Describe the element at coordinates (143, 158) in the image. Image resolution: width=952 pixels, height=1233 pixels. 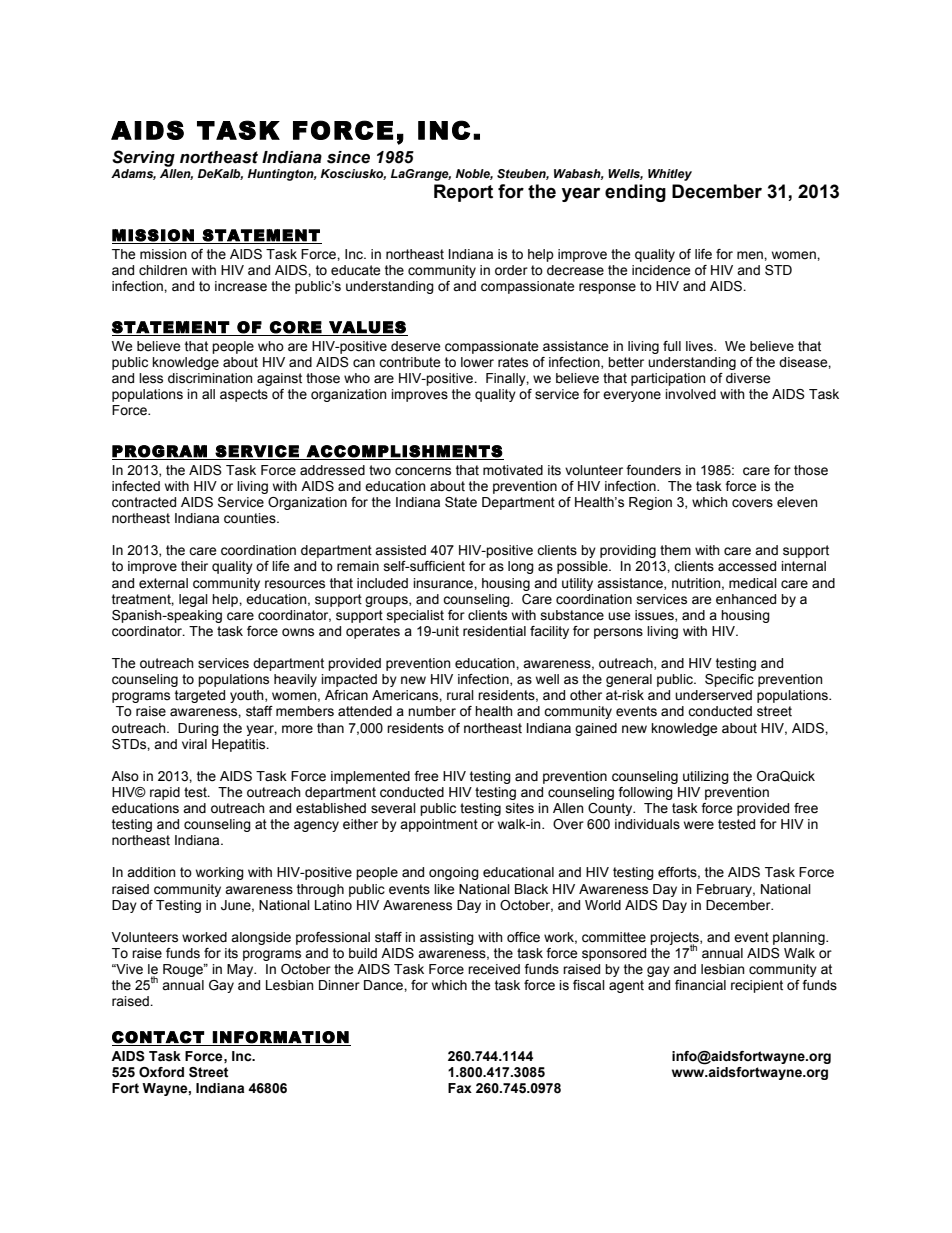
I see `Serving` at that location.
